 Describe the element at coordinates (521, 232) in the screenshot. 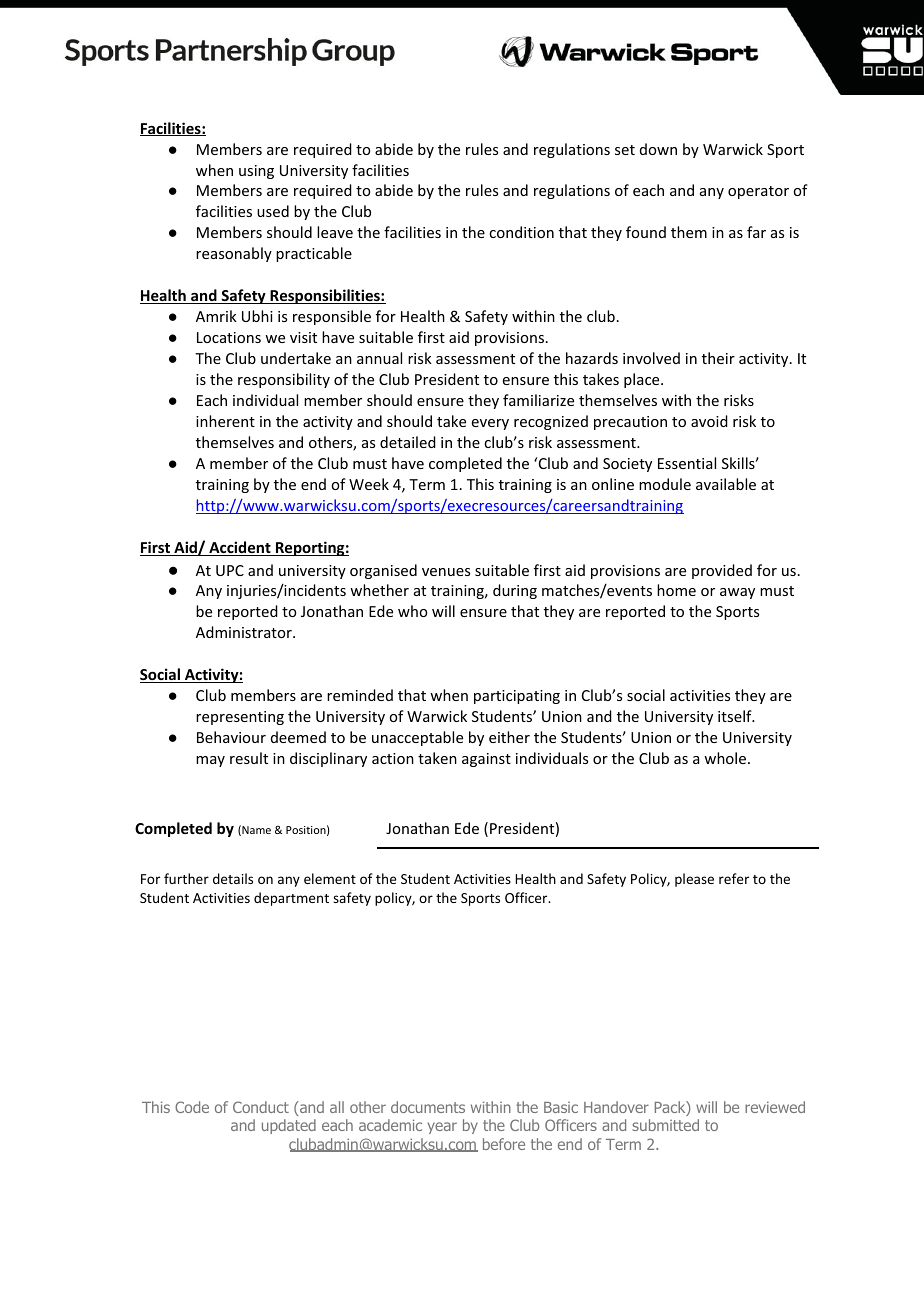

I see `condition` at that location.
